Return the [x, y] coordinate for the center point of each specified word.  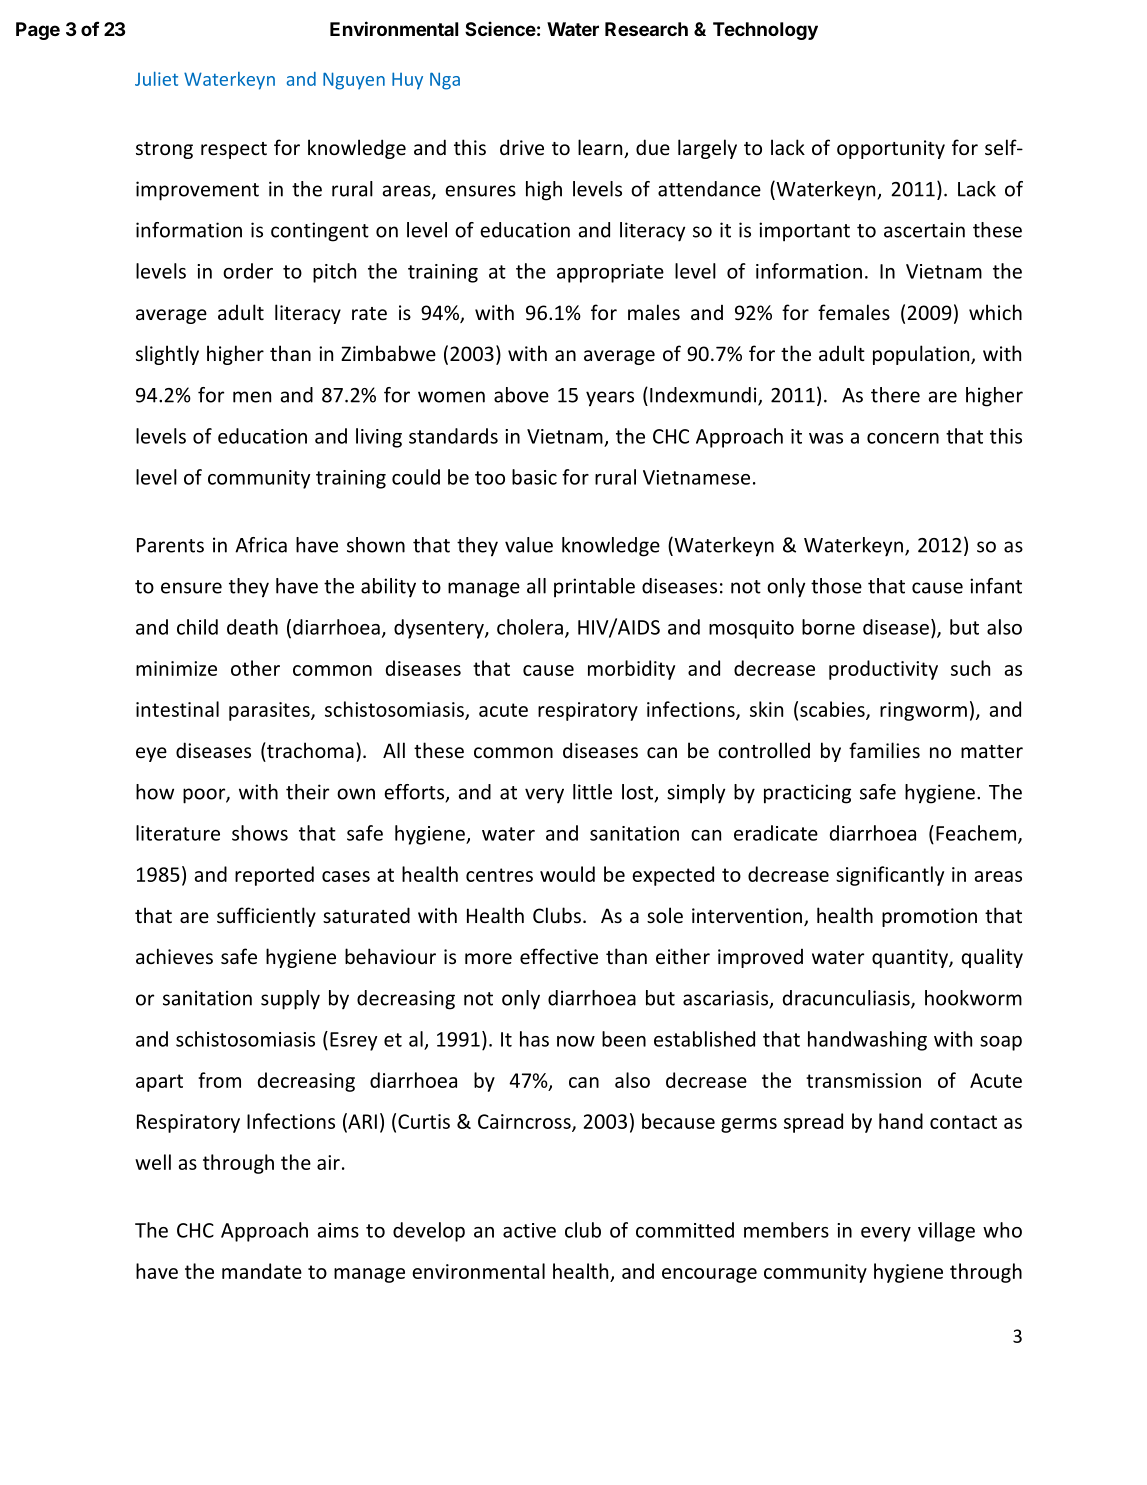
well [153, 1162]
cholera [530, 627]
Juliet [156, 78]
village [946, 1232]
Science [500, 28]
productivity [883, 670]
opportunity [891, 149]
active [529, 1230]
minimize [176, 668]
